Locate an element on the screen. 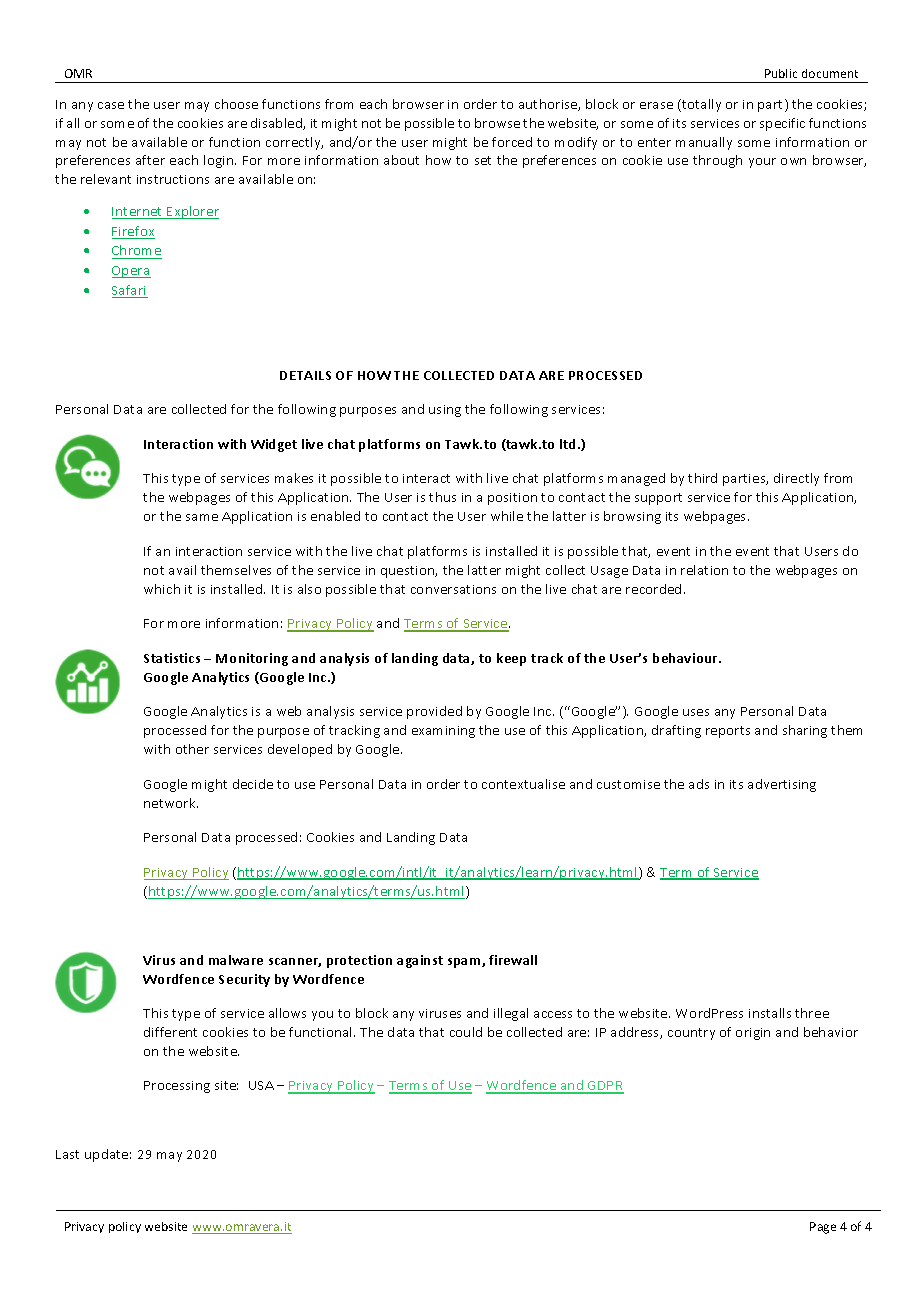  ads is located at coordinates (699, 784).
